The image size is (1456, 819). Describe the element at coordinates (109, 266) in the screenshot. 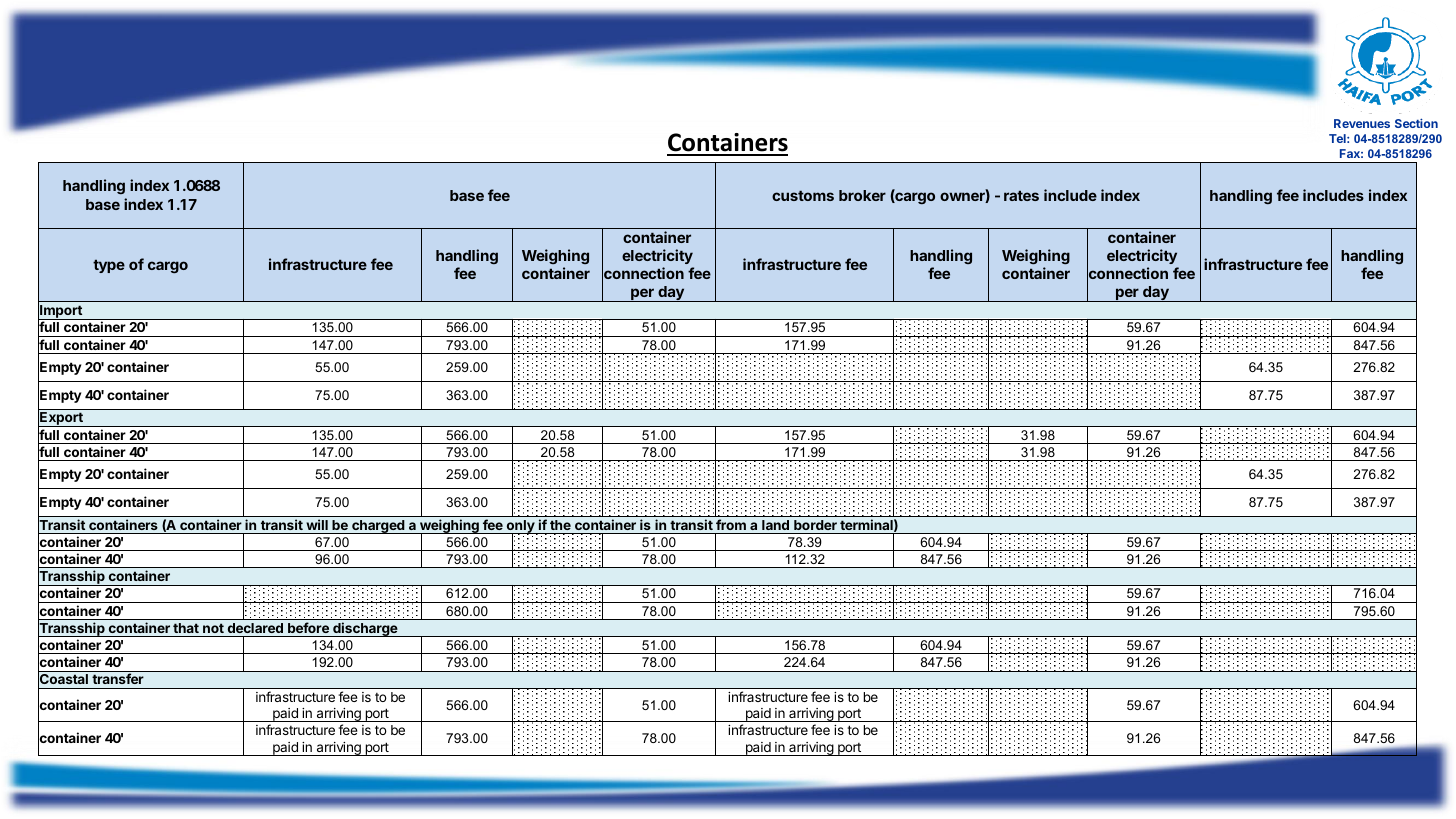

I see `type` at that location.
